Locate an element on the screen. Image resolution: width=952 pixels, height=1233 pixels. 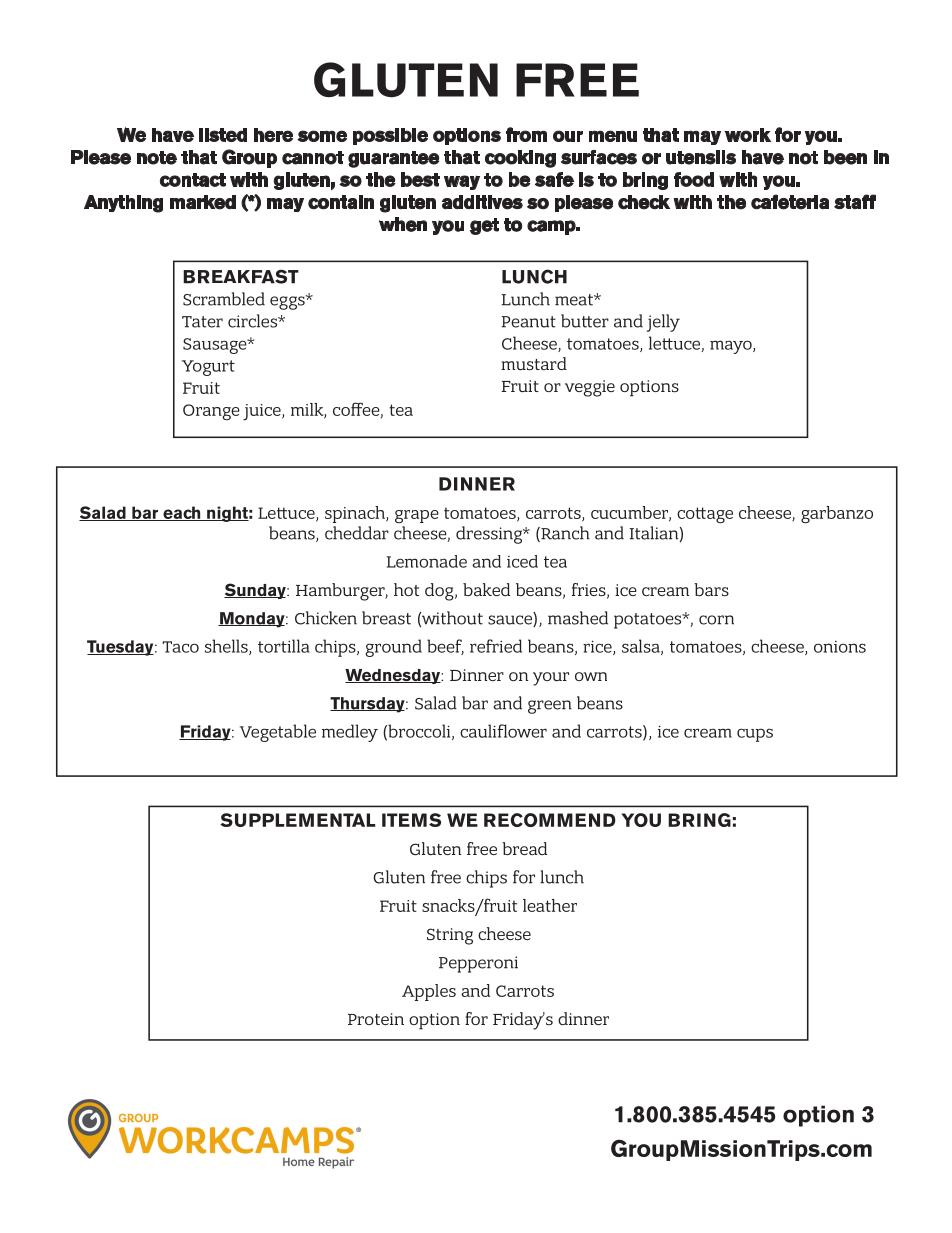
cooking is located at coordinates (520, 159).
